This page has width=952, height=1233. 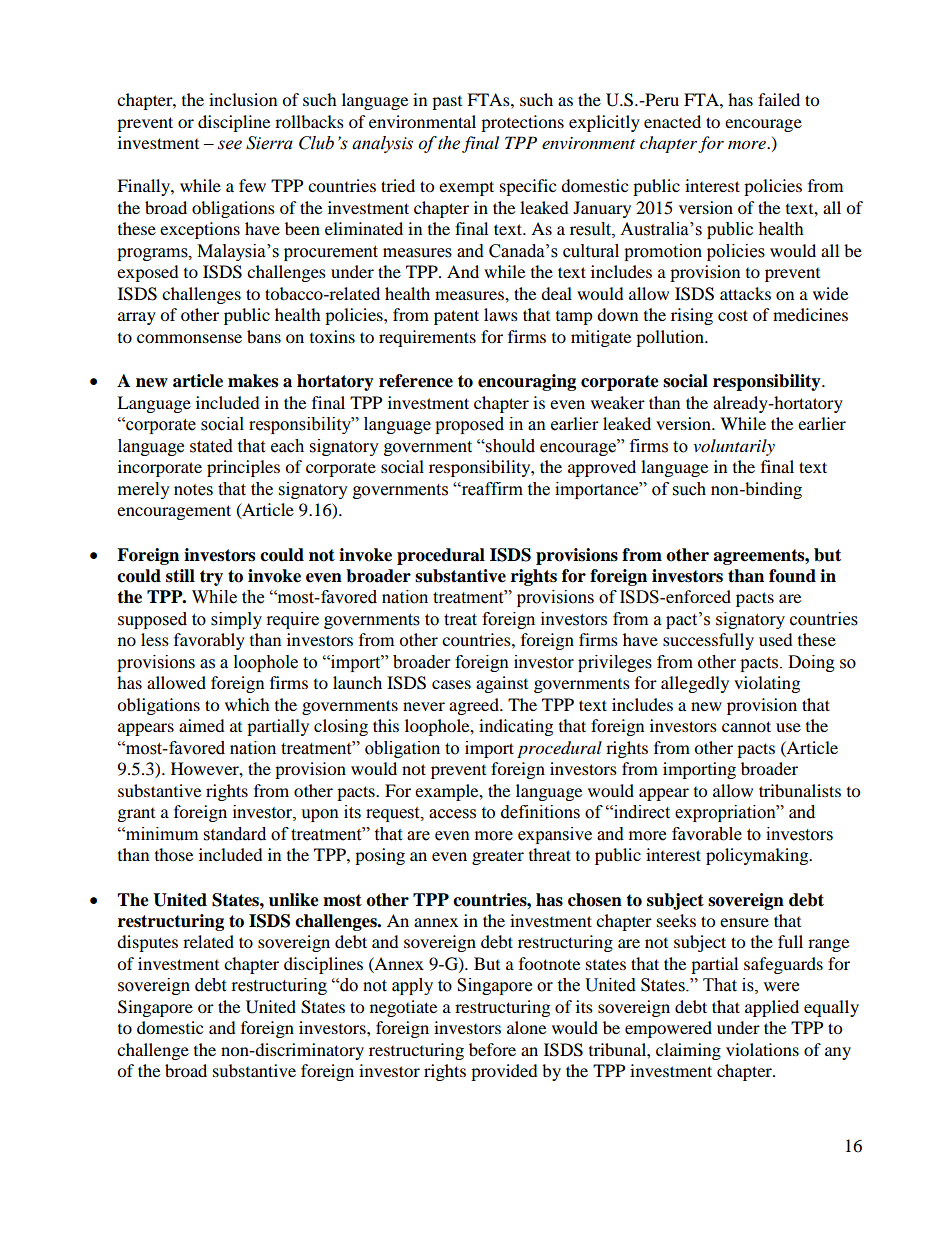 I want to click on disputes, so click(x=147, y=943).
